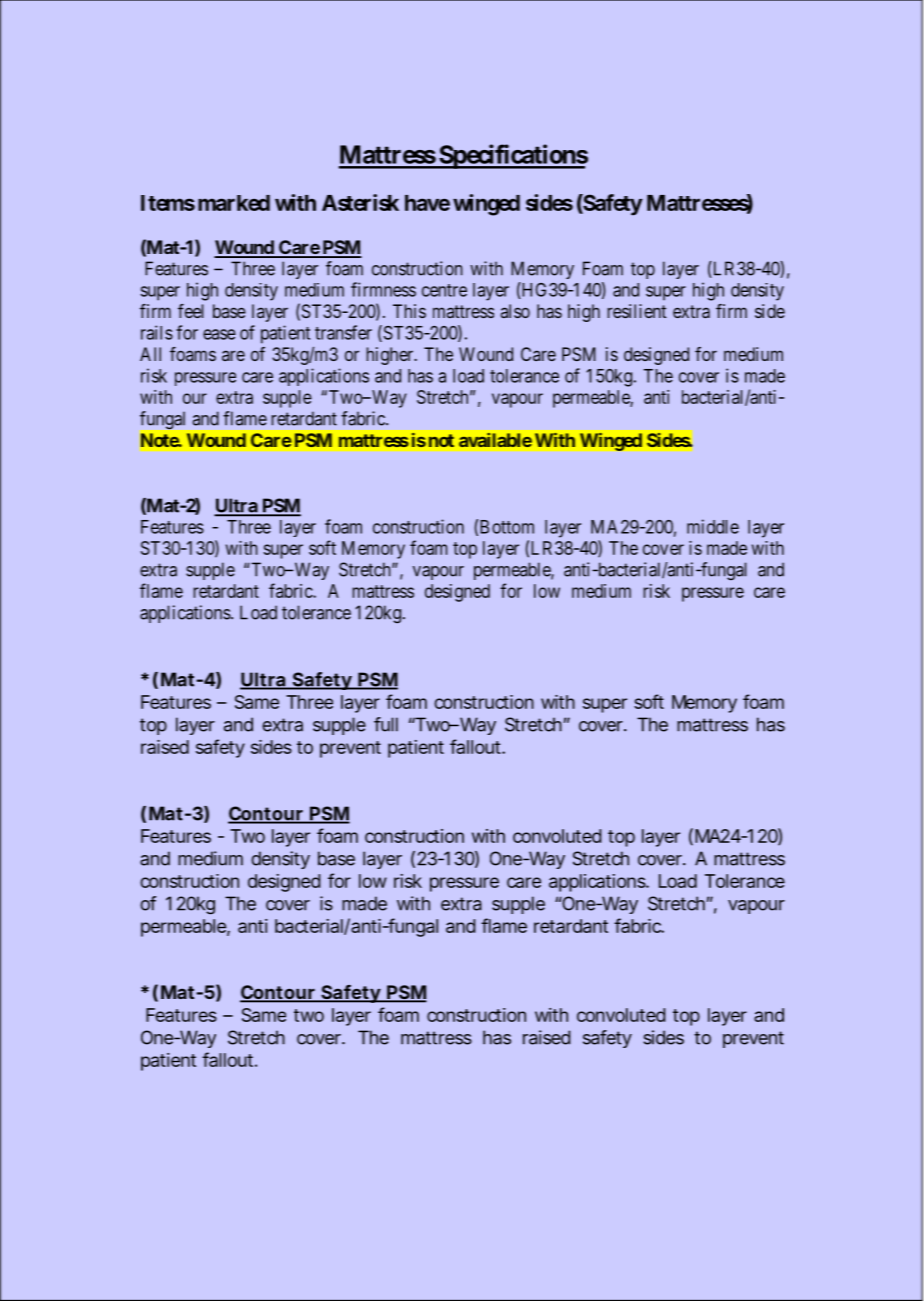 The height and width of the image is (1308, 924). I want to click on resilient, so click(637, 311).
